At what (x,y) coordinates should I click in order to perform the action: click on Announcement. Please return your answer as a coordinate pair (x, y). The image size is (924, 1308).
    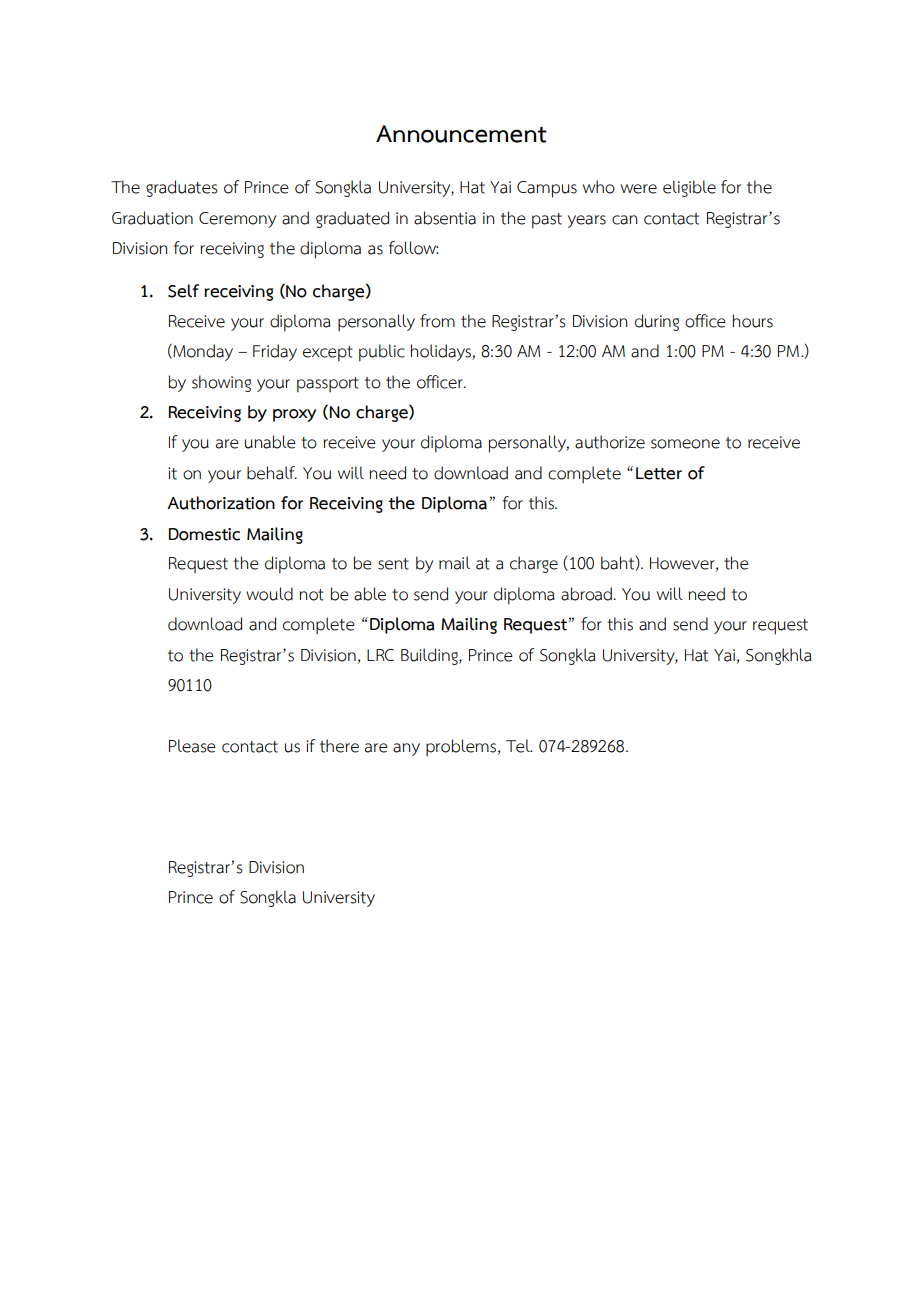
    Looking at the image, I should click on (461, 134).
